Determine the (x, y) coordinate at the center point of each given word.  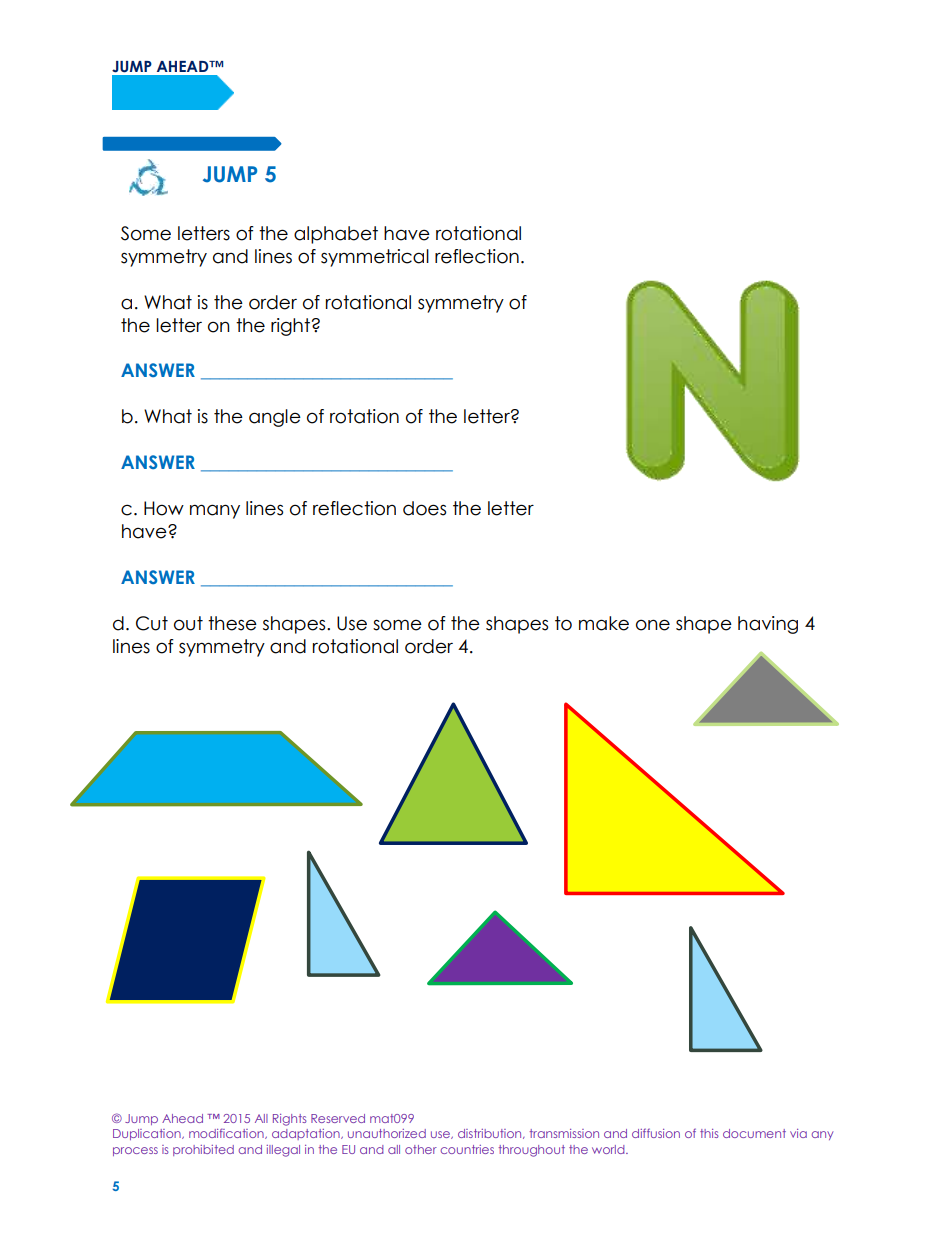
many (215, 511)
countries (467, 1149)
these (232, 623)
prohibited (203, 1150)
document (754, 1133)
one (653, 625)
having (768, 625)
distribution (491, 1134)
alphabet (336, 235)
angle (275, 418)
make (604, 623)
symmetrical (375, 258)
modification (227, 1133)
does (424, 508)
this (709, 1133)
